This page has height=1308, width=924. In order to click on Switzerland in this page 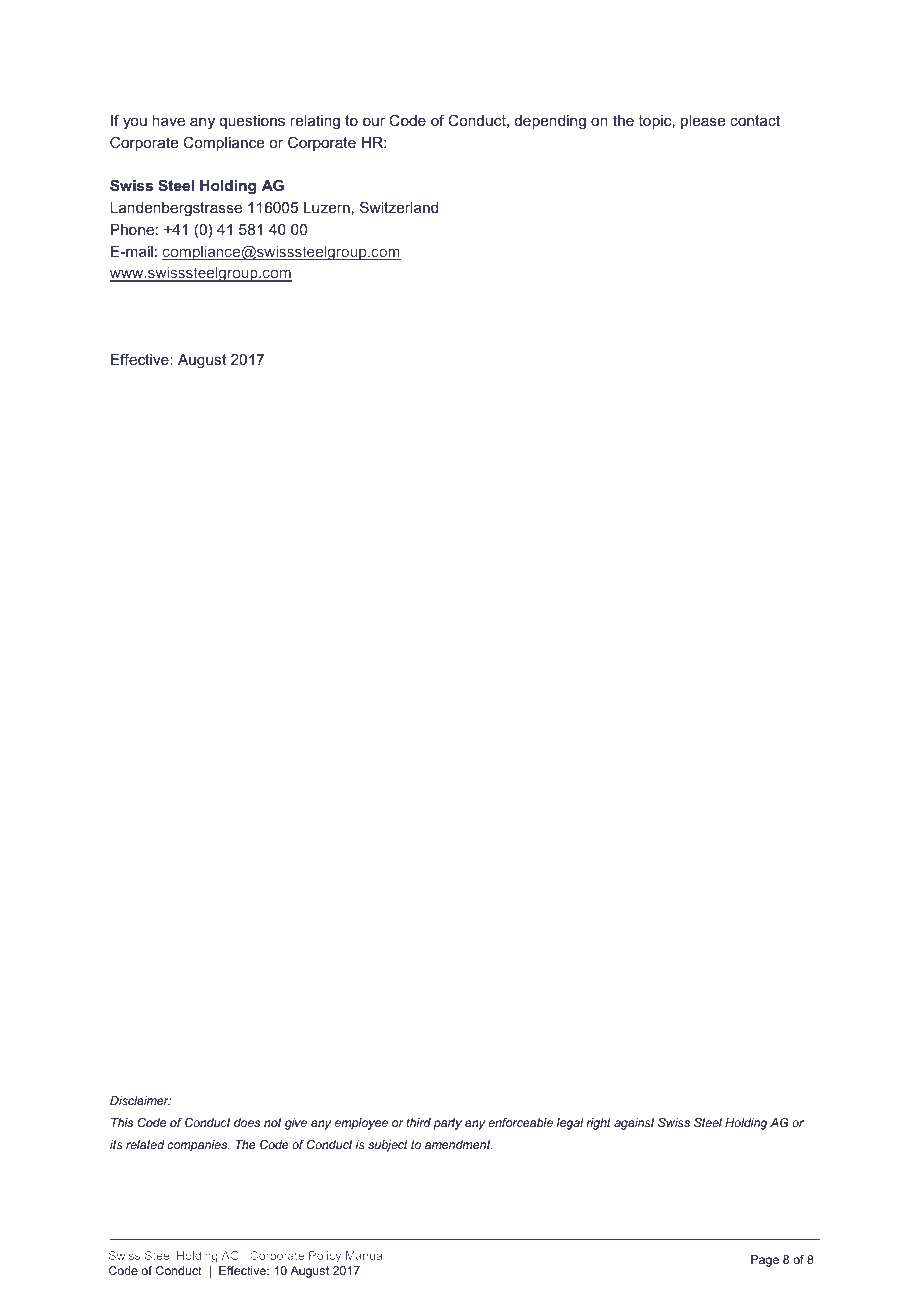, I will do `click(399, 207)`.
